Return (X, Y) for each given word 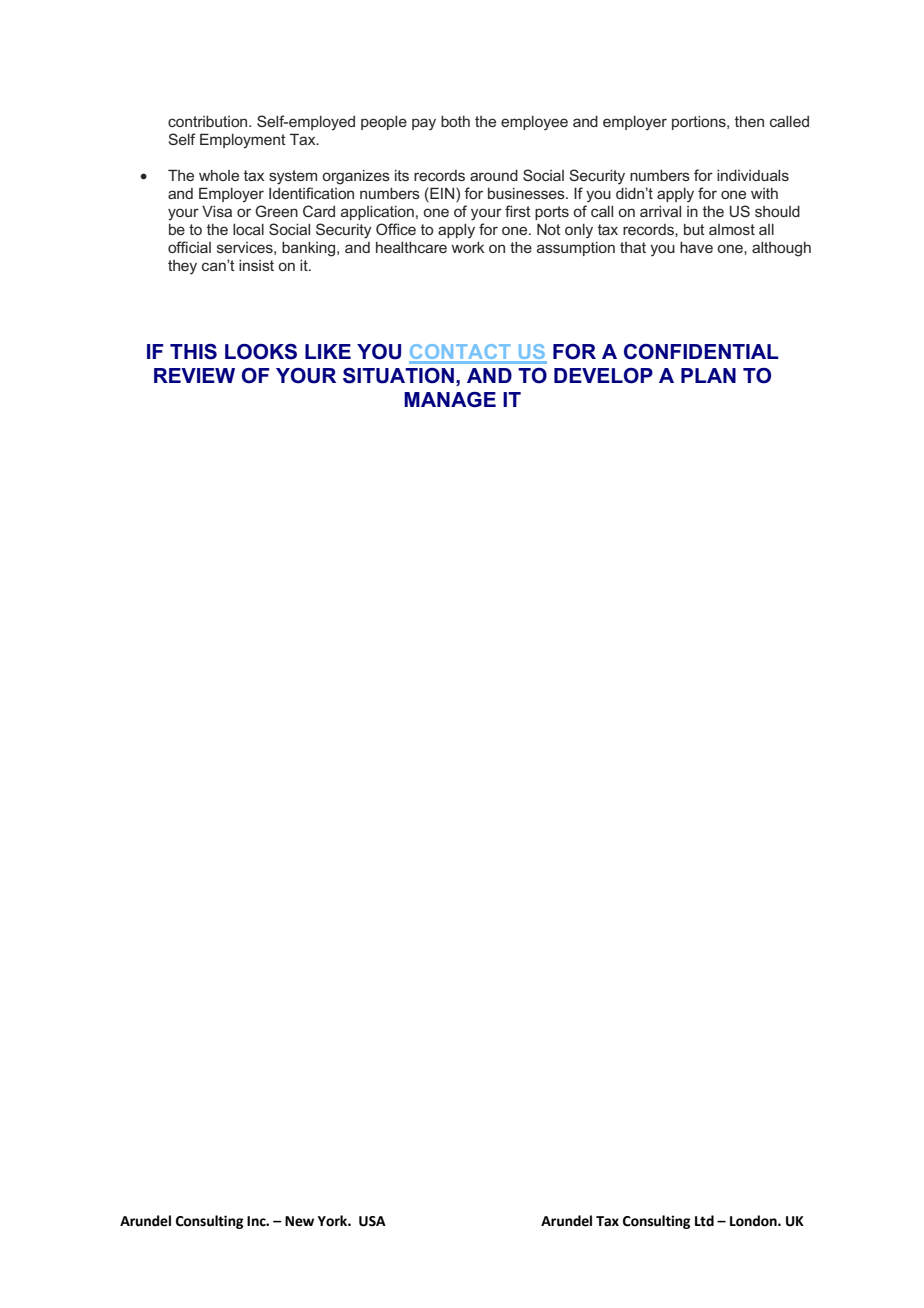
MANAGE (450, 400)
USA (372, 1221)
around (494, 175)
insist (256, 265)
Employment (243, 141)
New (299, 1221)
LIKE (328, 351)
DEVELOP (603, 376)
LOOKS (261, 352)
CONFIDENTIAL (701, 352)
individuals (753, 175)
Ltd (704, 1221)
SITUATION (398, 376)
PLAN (708, 375)
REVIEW (194, 375)
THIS (193, 352)
